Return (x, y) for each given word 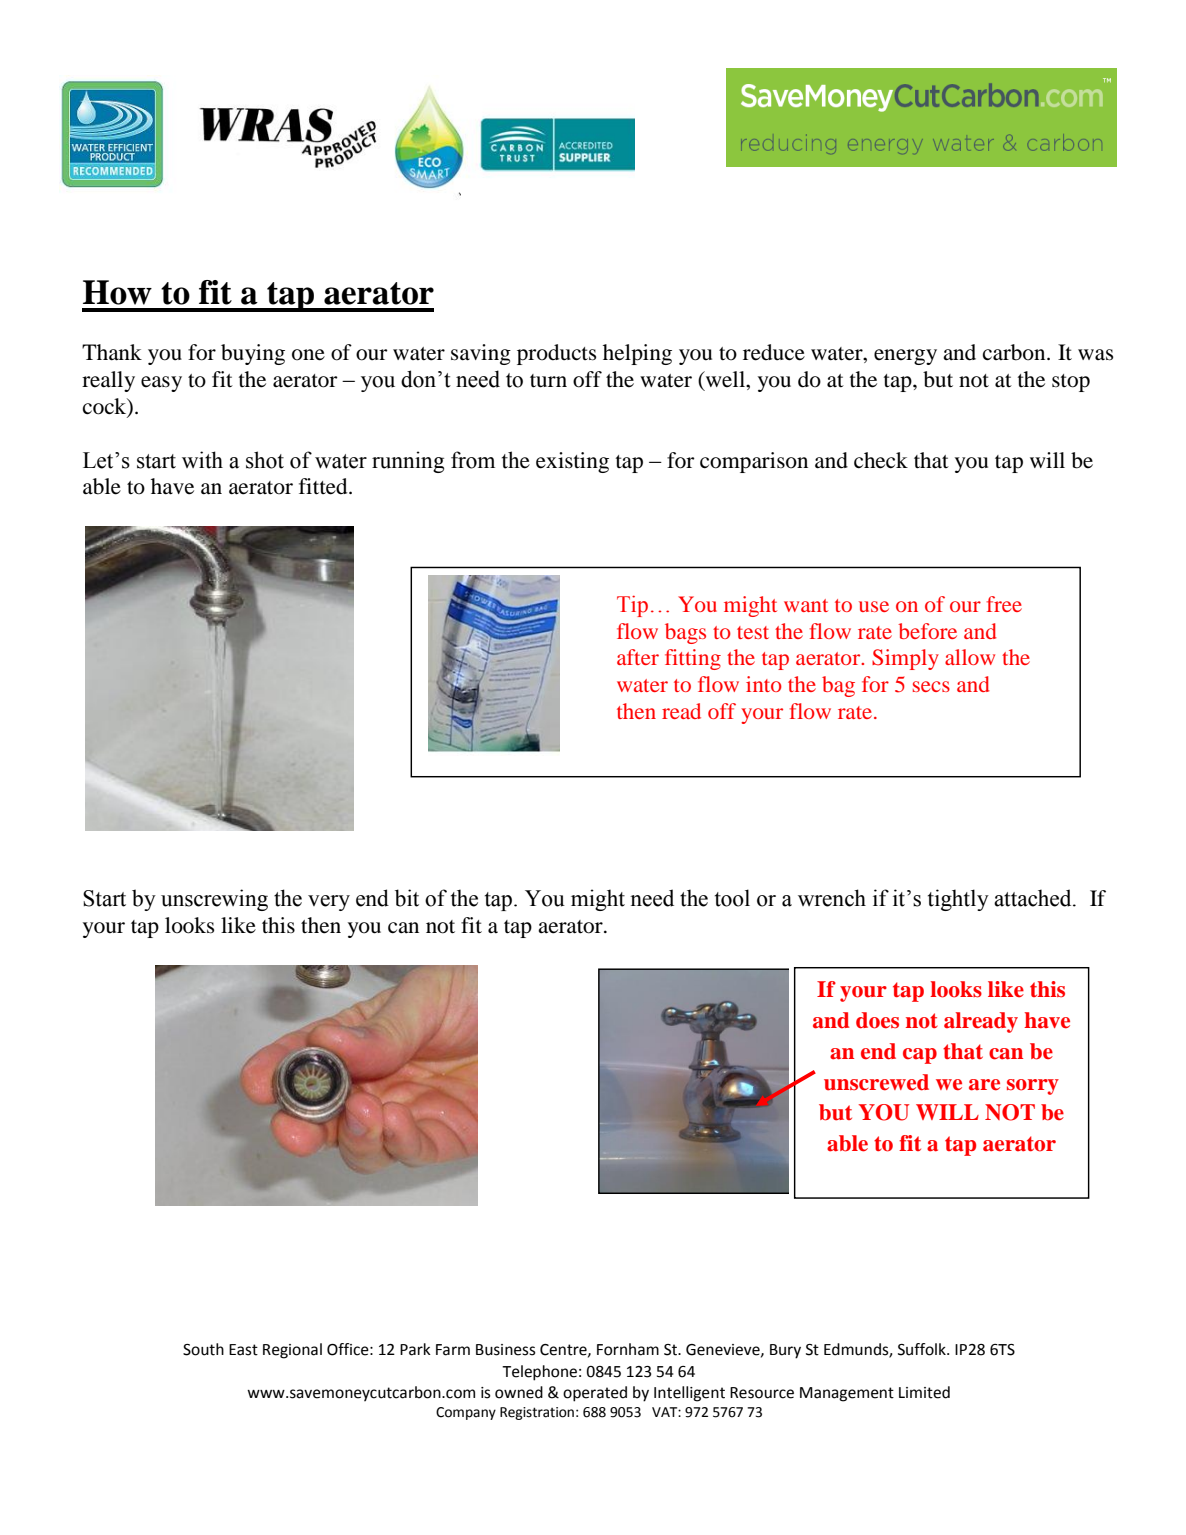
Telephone (539, 1373)
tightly (958, 900)
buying (253, 354)
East (243, 1350)
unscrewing (214, 900)
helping (637, 354)
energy (905, 357)
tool (732, 898)
